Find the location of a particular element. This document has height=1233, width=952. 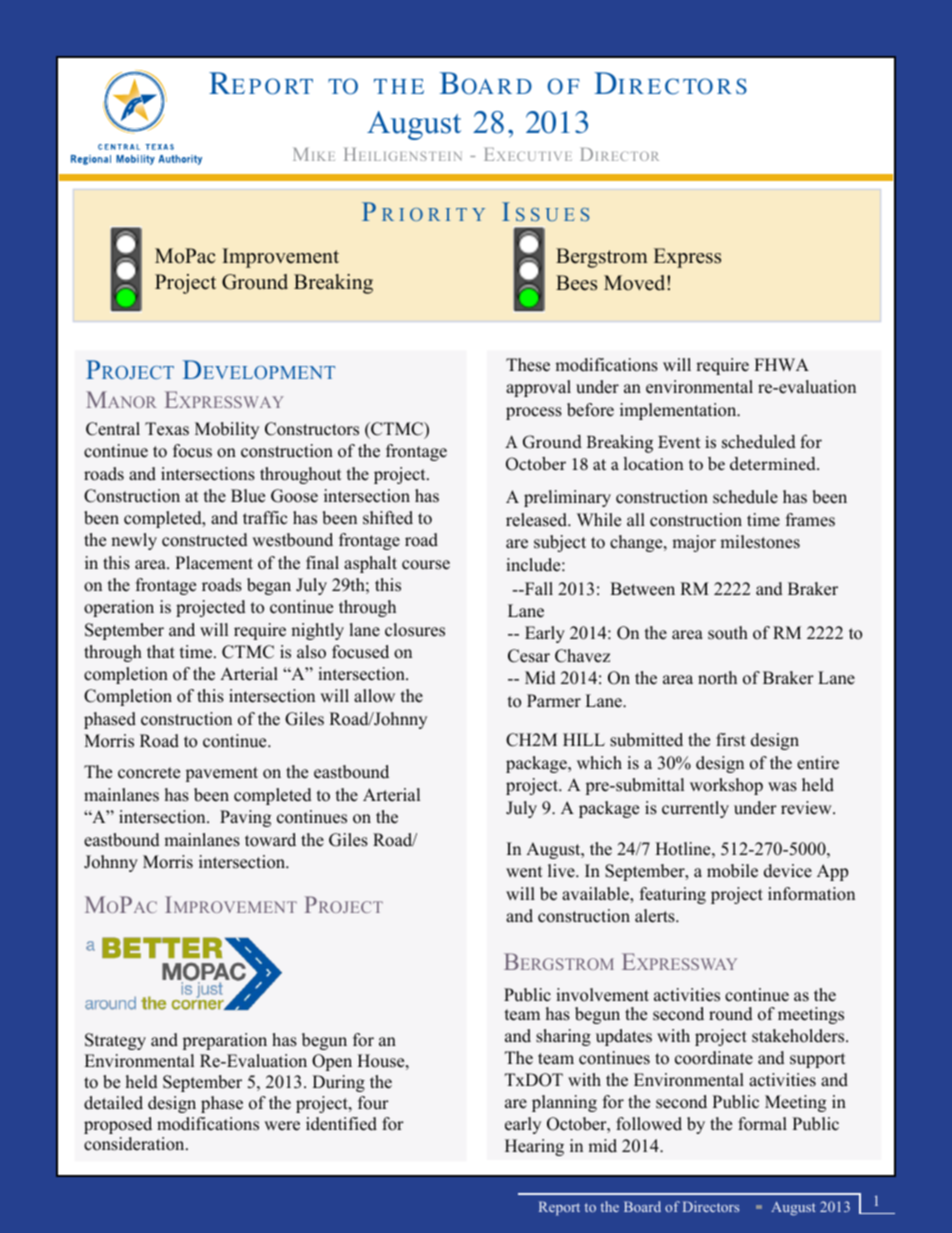

formal is located at coordinates (762, 1124).
